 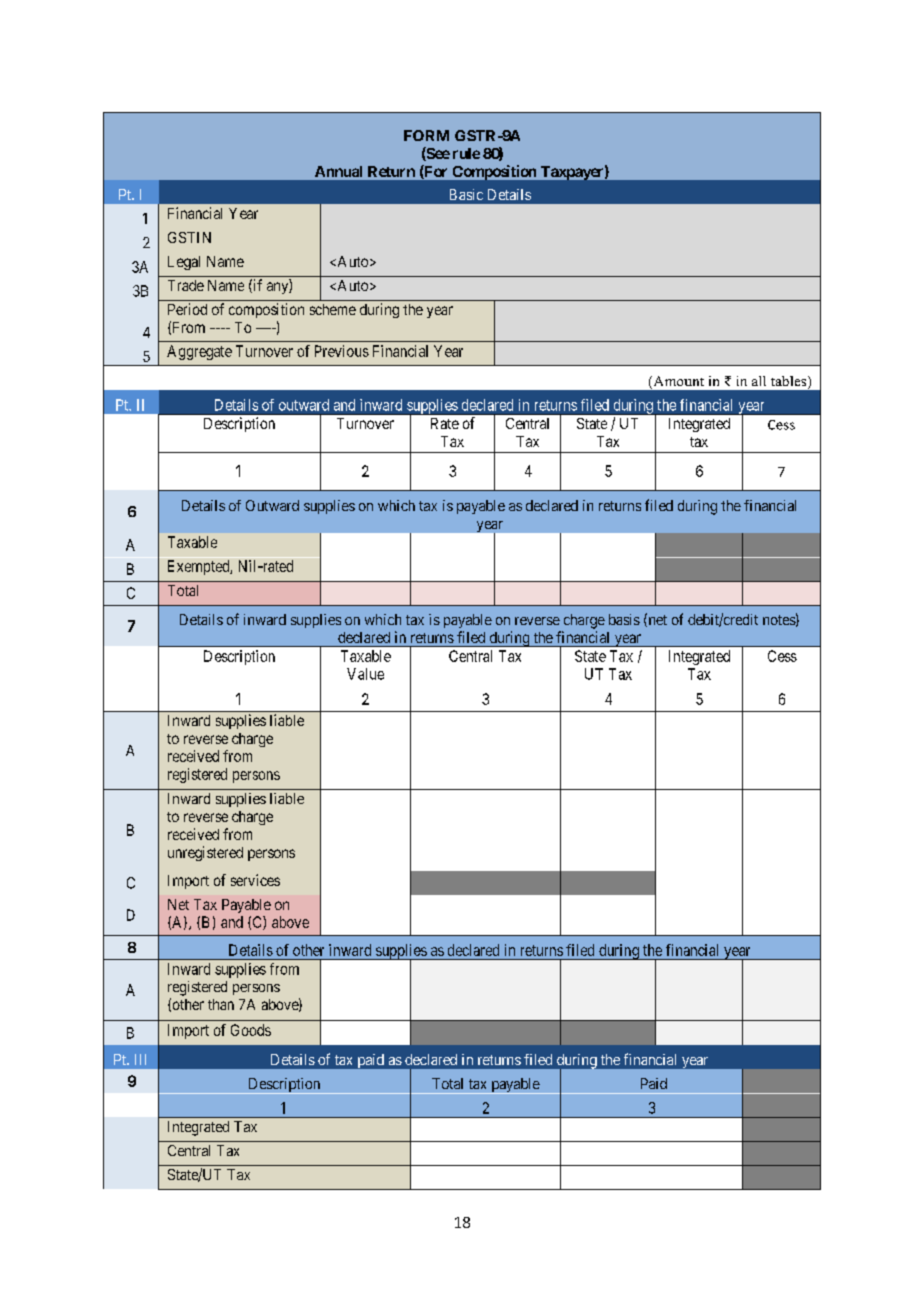 What do you see at coordinates (365, 674) in the screenshot?
I see `Value` at bounding box center [365, 674].
